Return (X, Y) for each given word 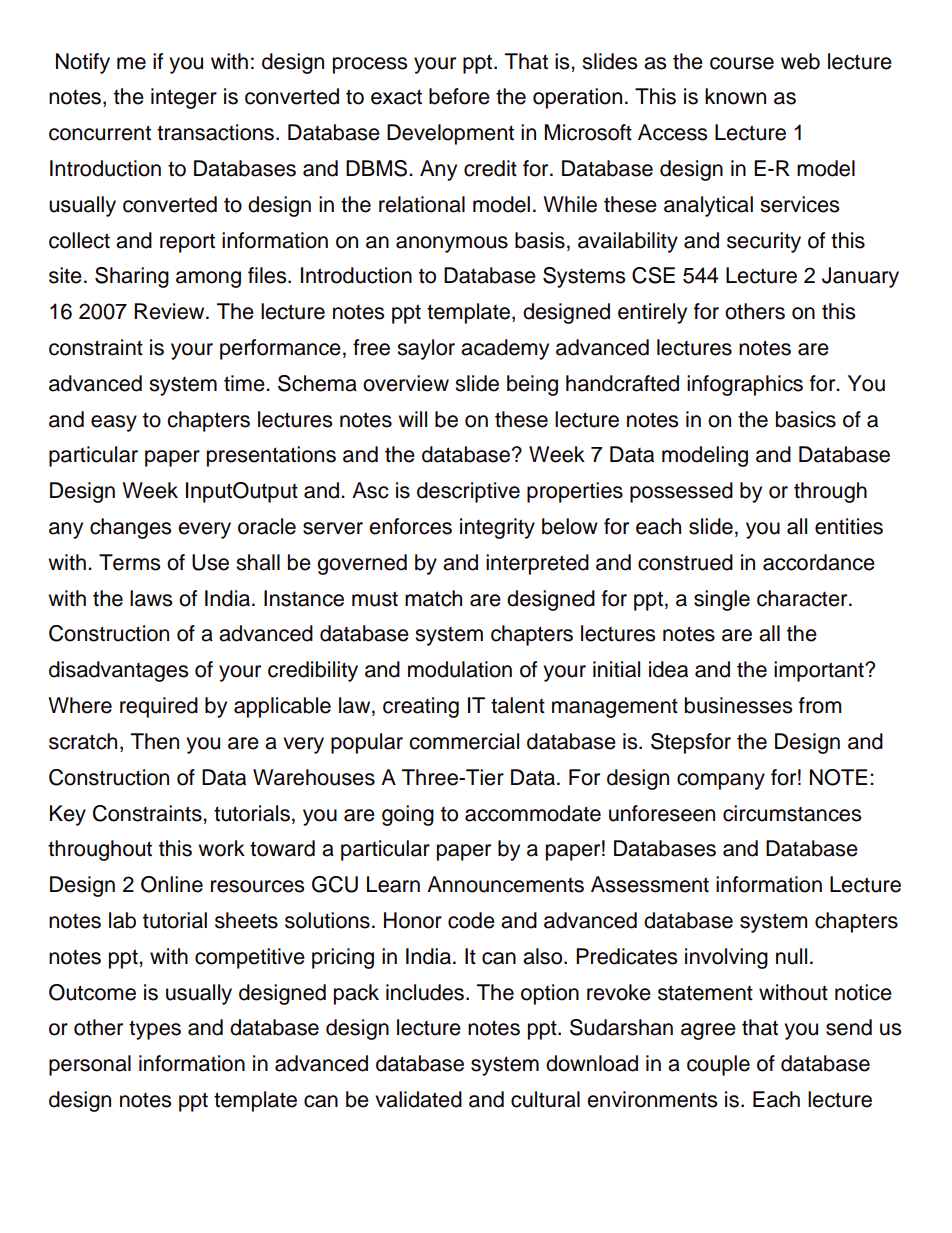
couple (718, 1065)
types (155, 1030)
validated (418, 1099)
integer (184, 98)
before (459, 96)
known (735, 96)
